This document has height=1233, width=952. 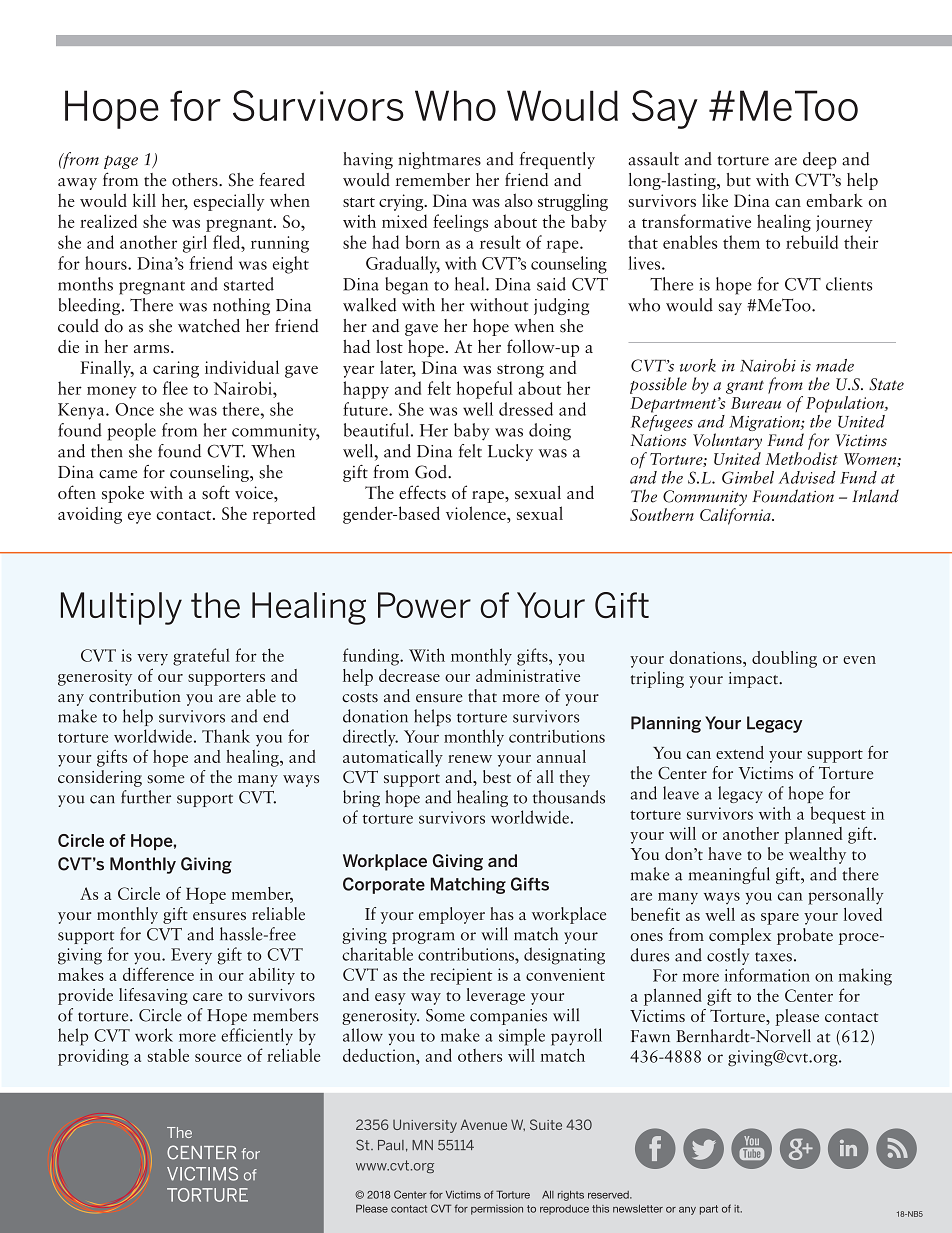 I want to click on source, so click(x=218, y=1058).
